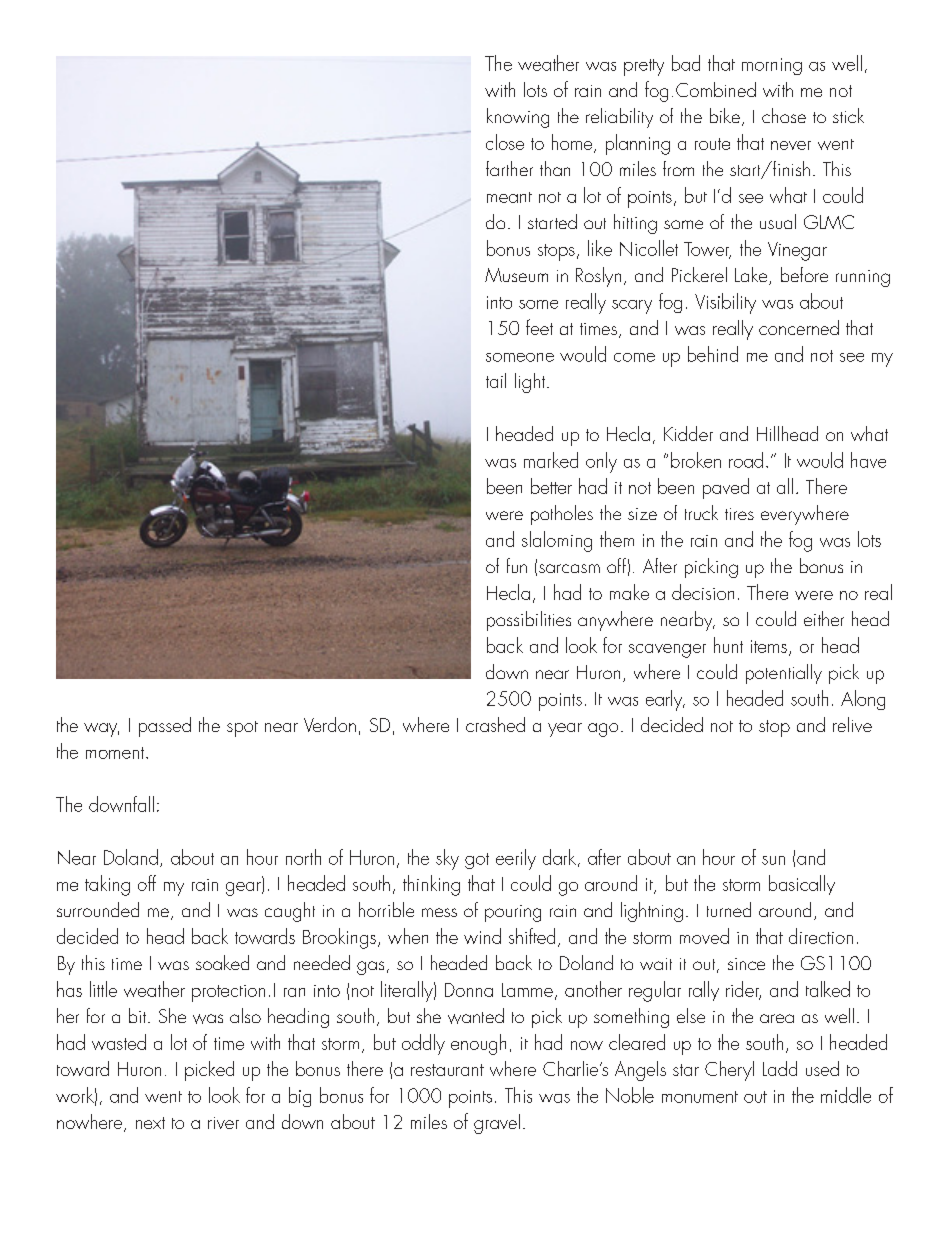 The width and height of the image is (952, 1233). I want to click on passed, so click(165, 727).
